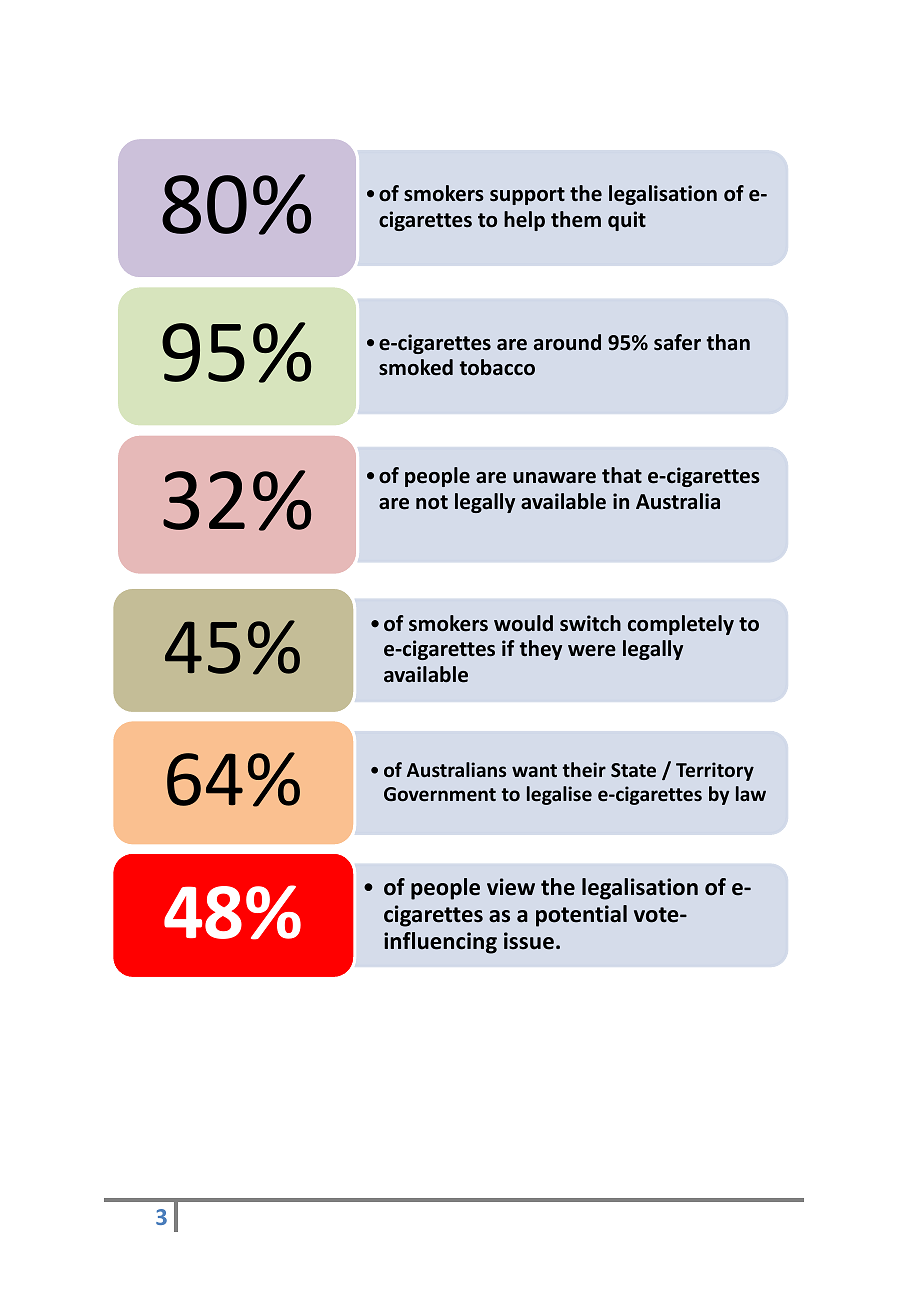  What do you see at coordinates (590, 623) in the screenshot?
I see `switch` at bounding box center [590, 623].
